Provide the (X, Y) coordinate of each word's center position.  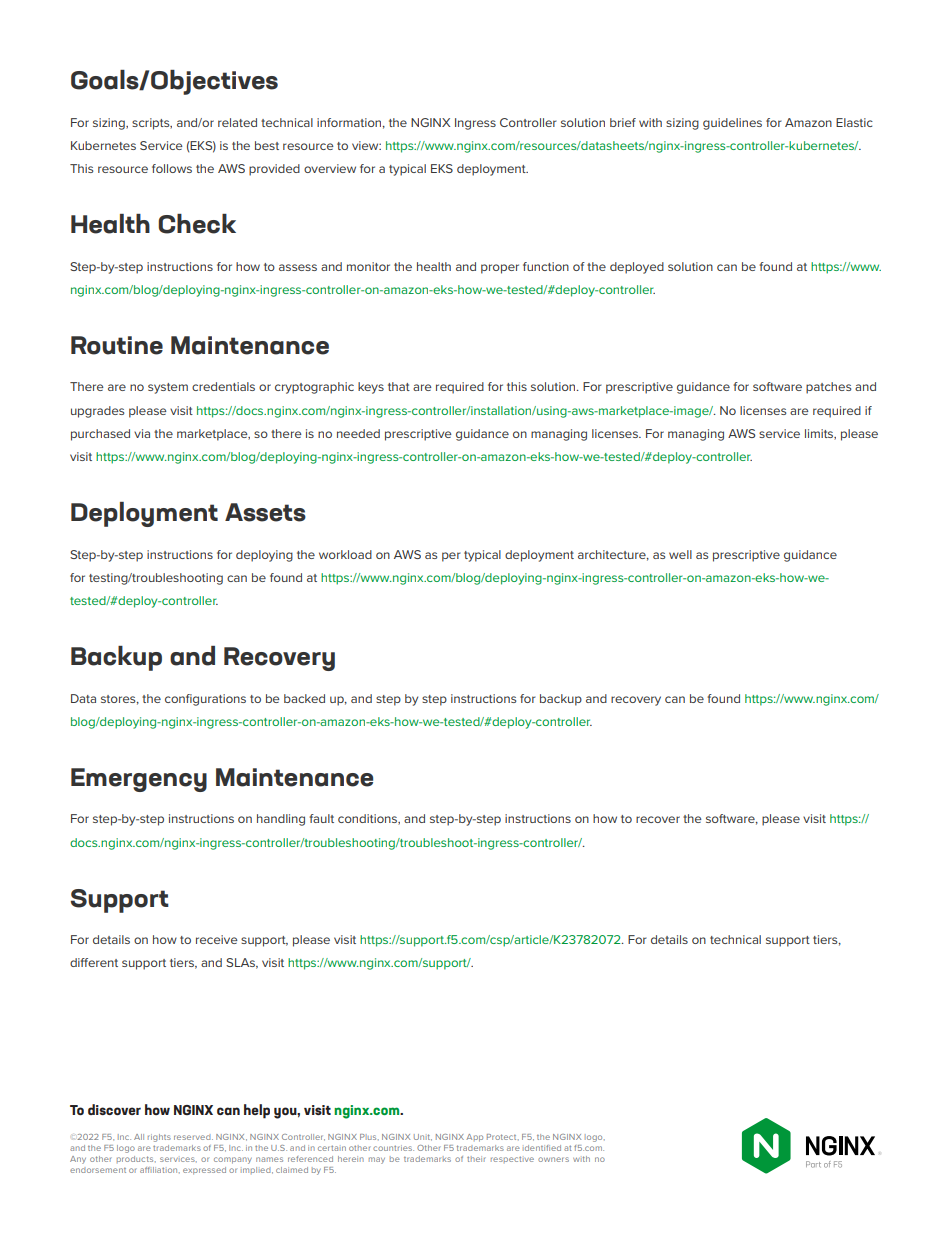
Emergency (139, 780)
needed (358, 433)
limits (820, 434)
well (680, 554)
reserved (193, 1137)
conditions (369, 819)
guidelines (732, 124)
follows (172, 168)
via (142, 433)
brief (623, 122)
